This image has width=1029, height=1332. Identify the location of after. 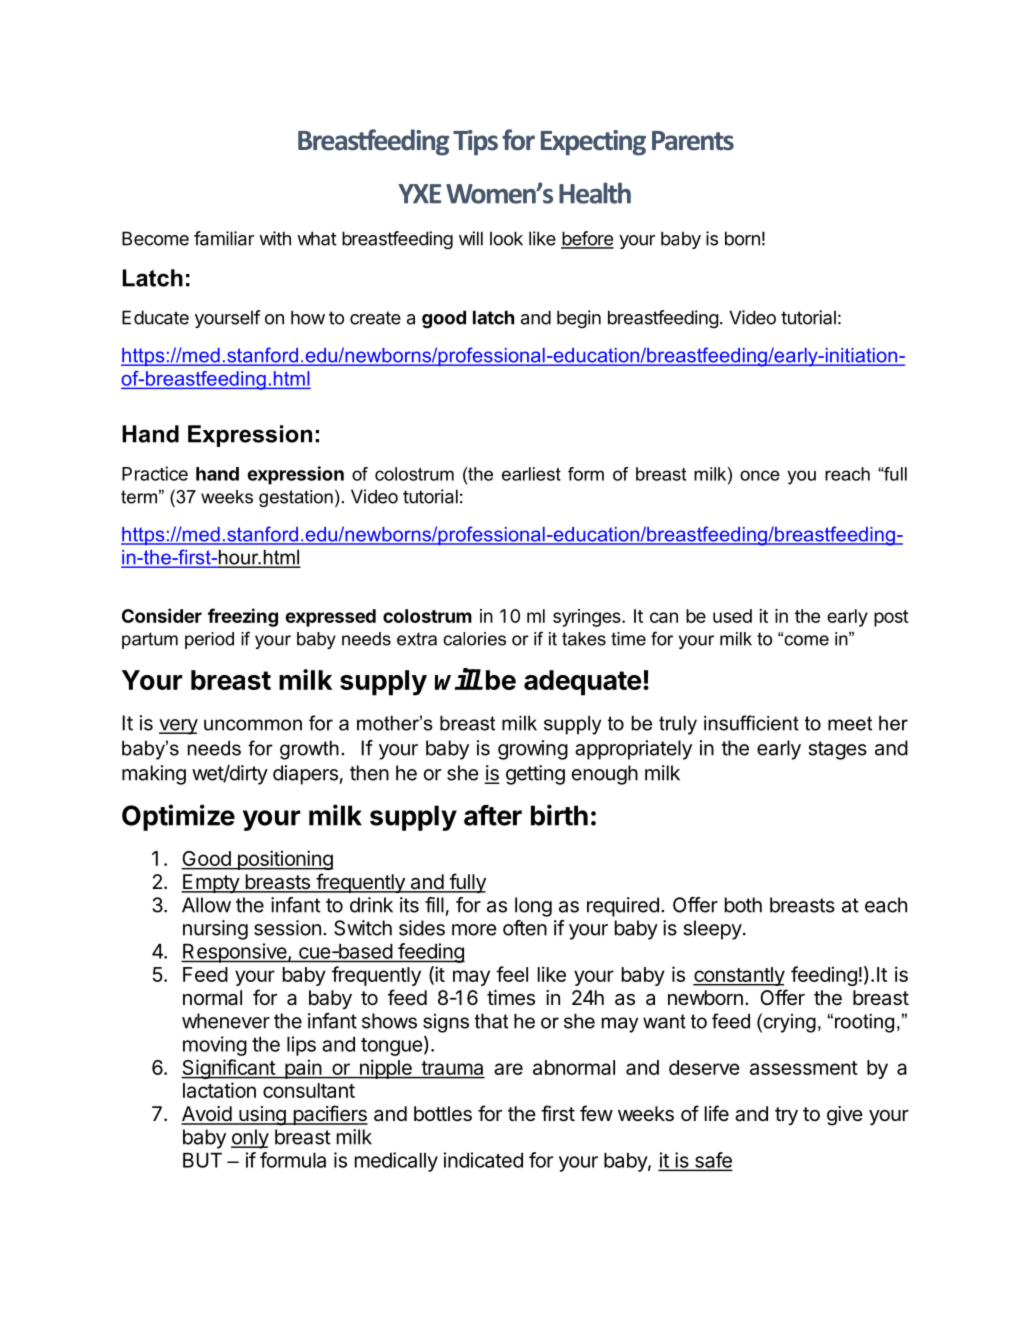
(493, 815).
